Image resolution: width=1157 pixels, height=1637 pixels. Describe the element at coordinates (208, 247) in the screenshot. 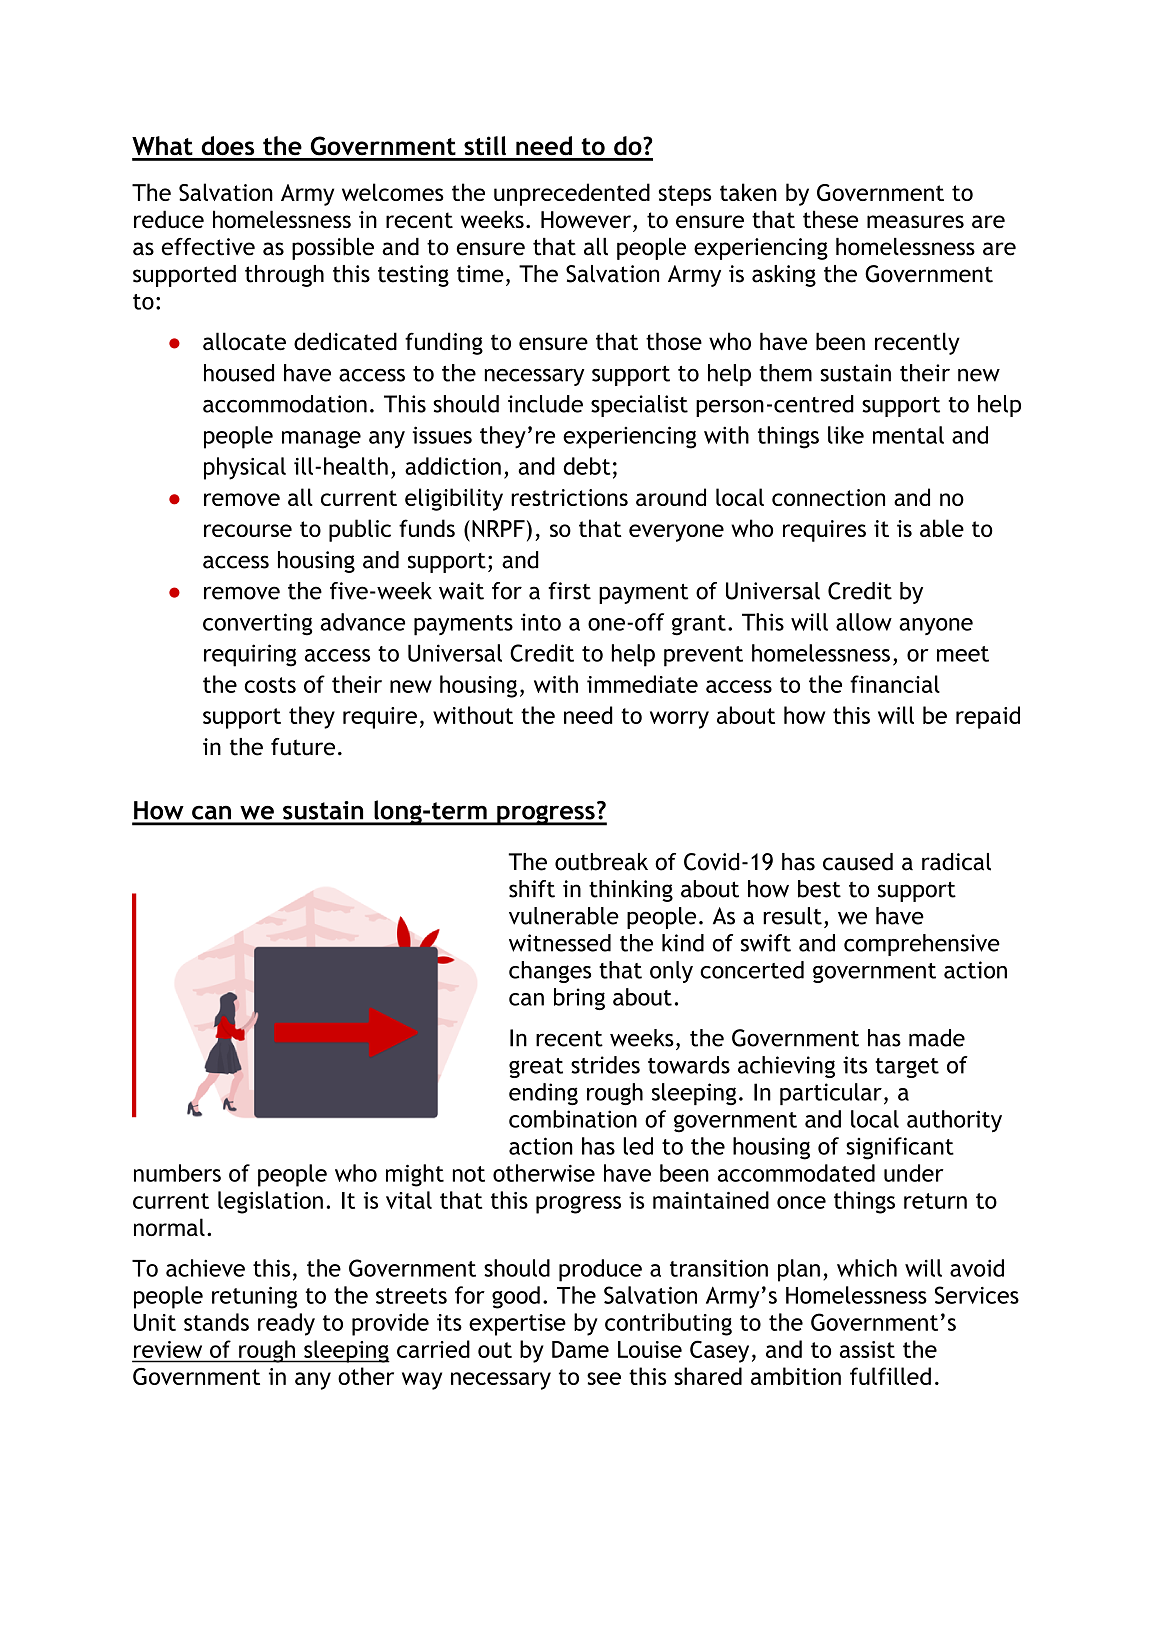

I see `effective` at that location.
